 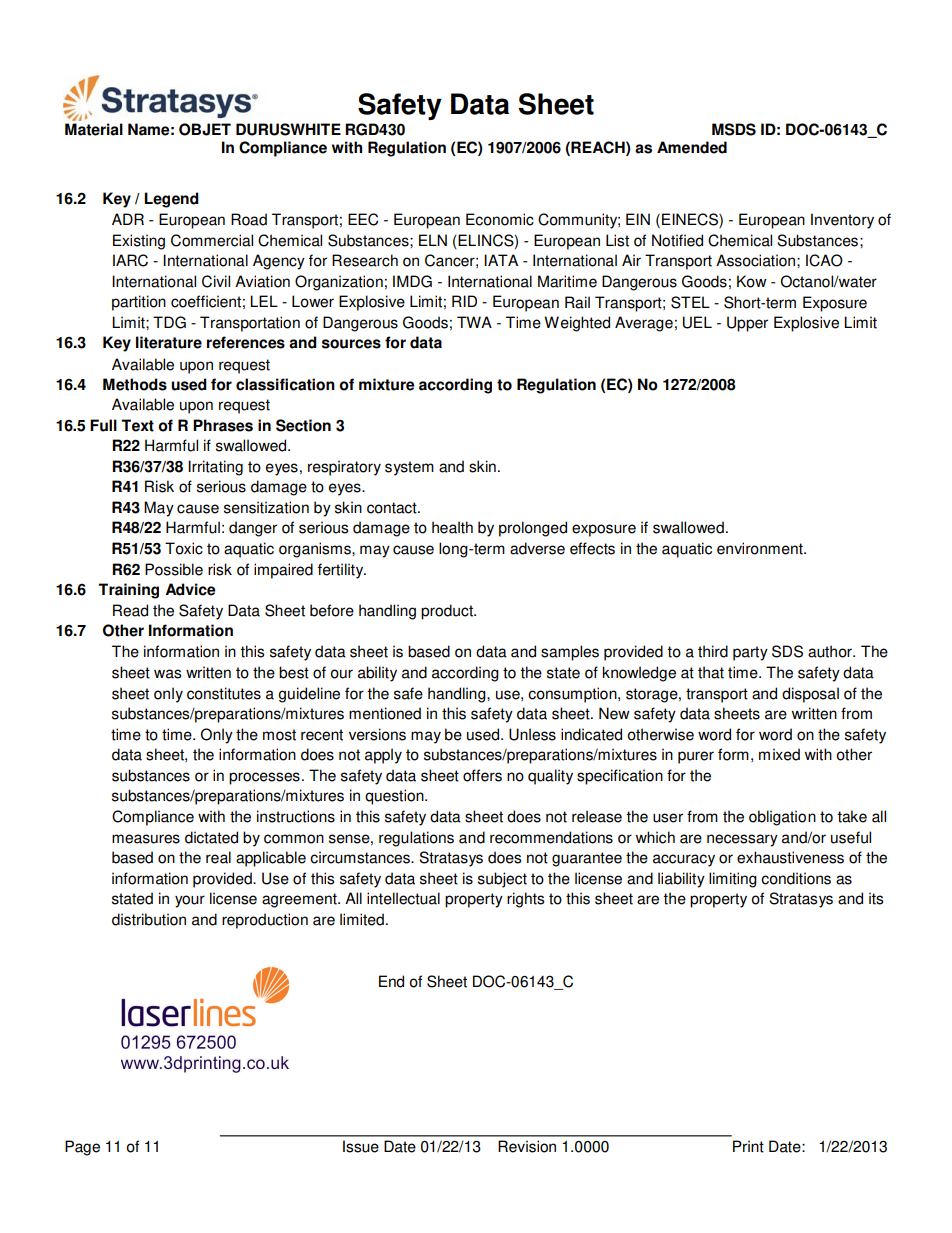 I want to click on OBJET, so click(x=205, y=129).
